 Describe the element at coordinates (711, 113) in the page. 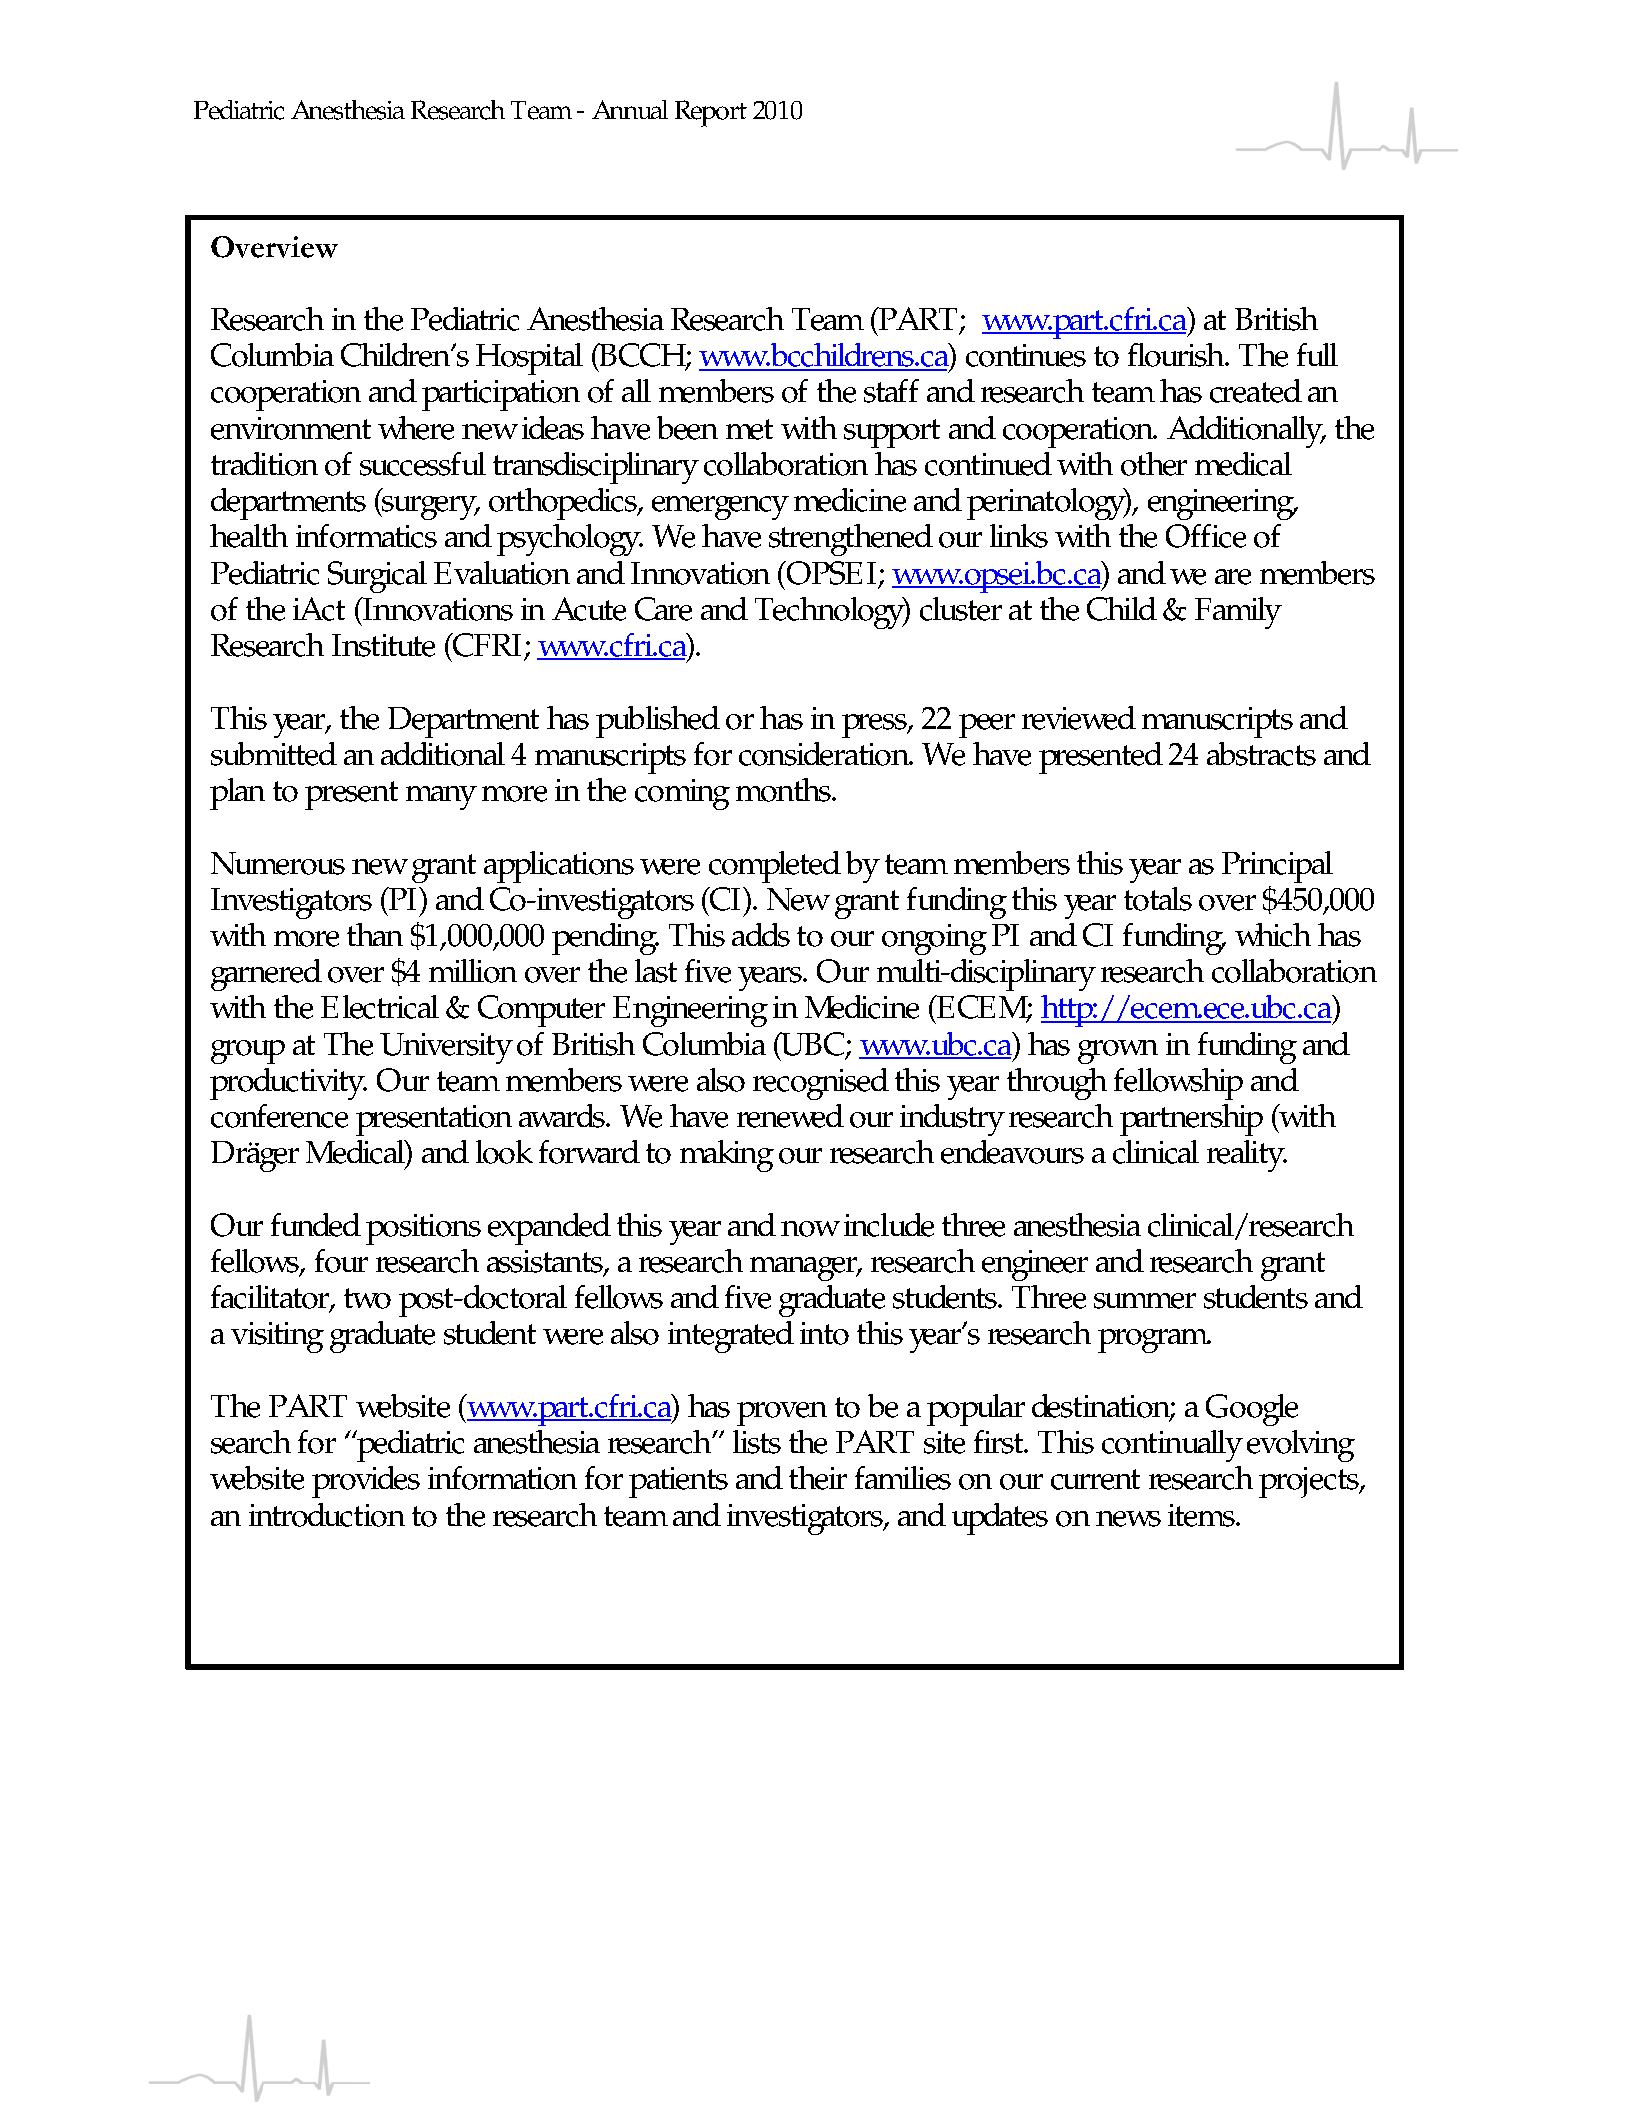

I see `Report` at that location.
